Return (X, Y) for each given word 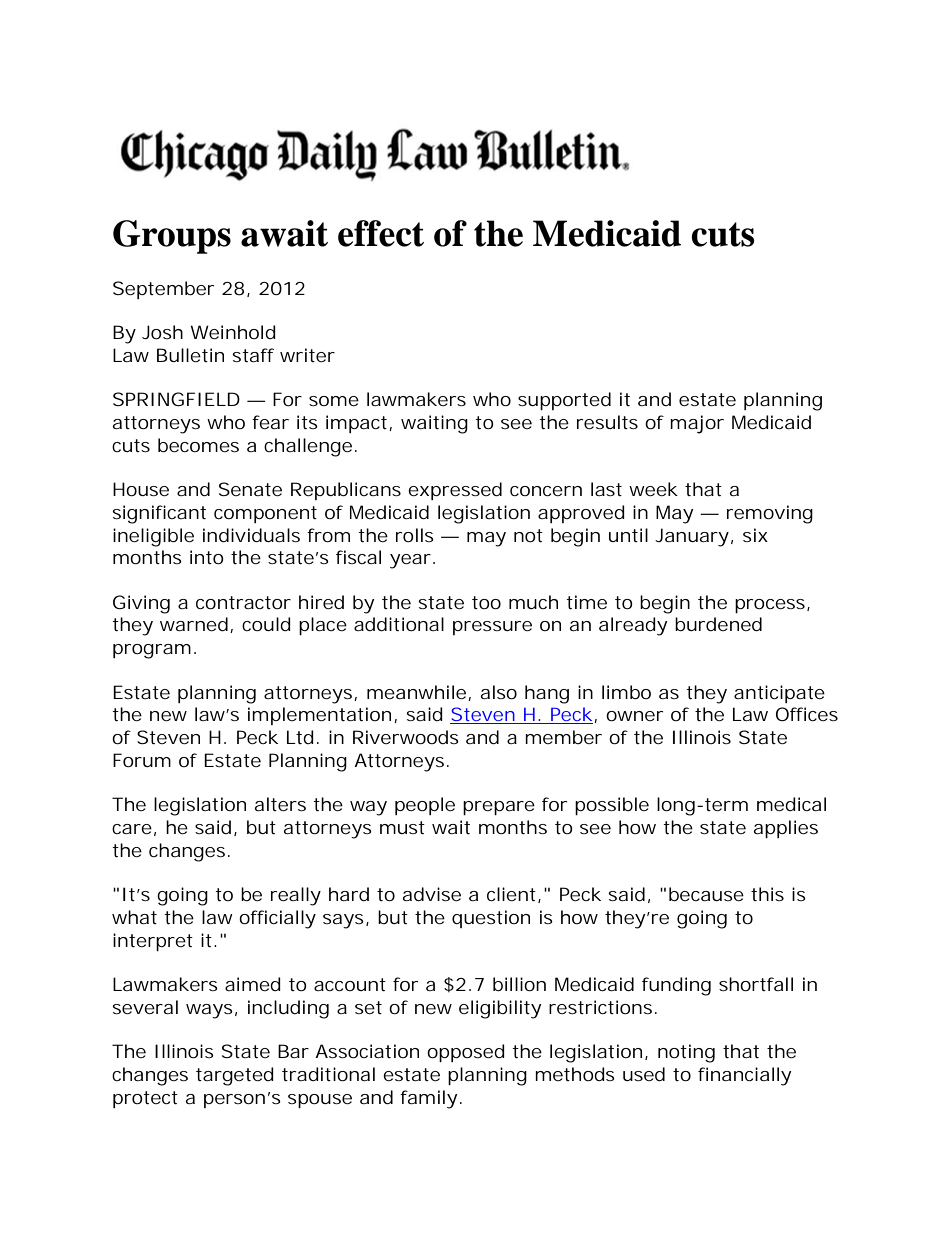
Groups (172, 237)
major (697, 424)
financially (744, 1076)
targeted (235, 1076)
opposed (466, 1053)
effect (381, 233)
